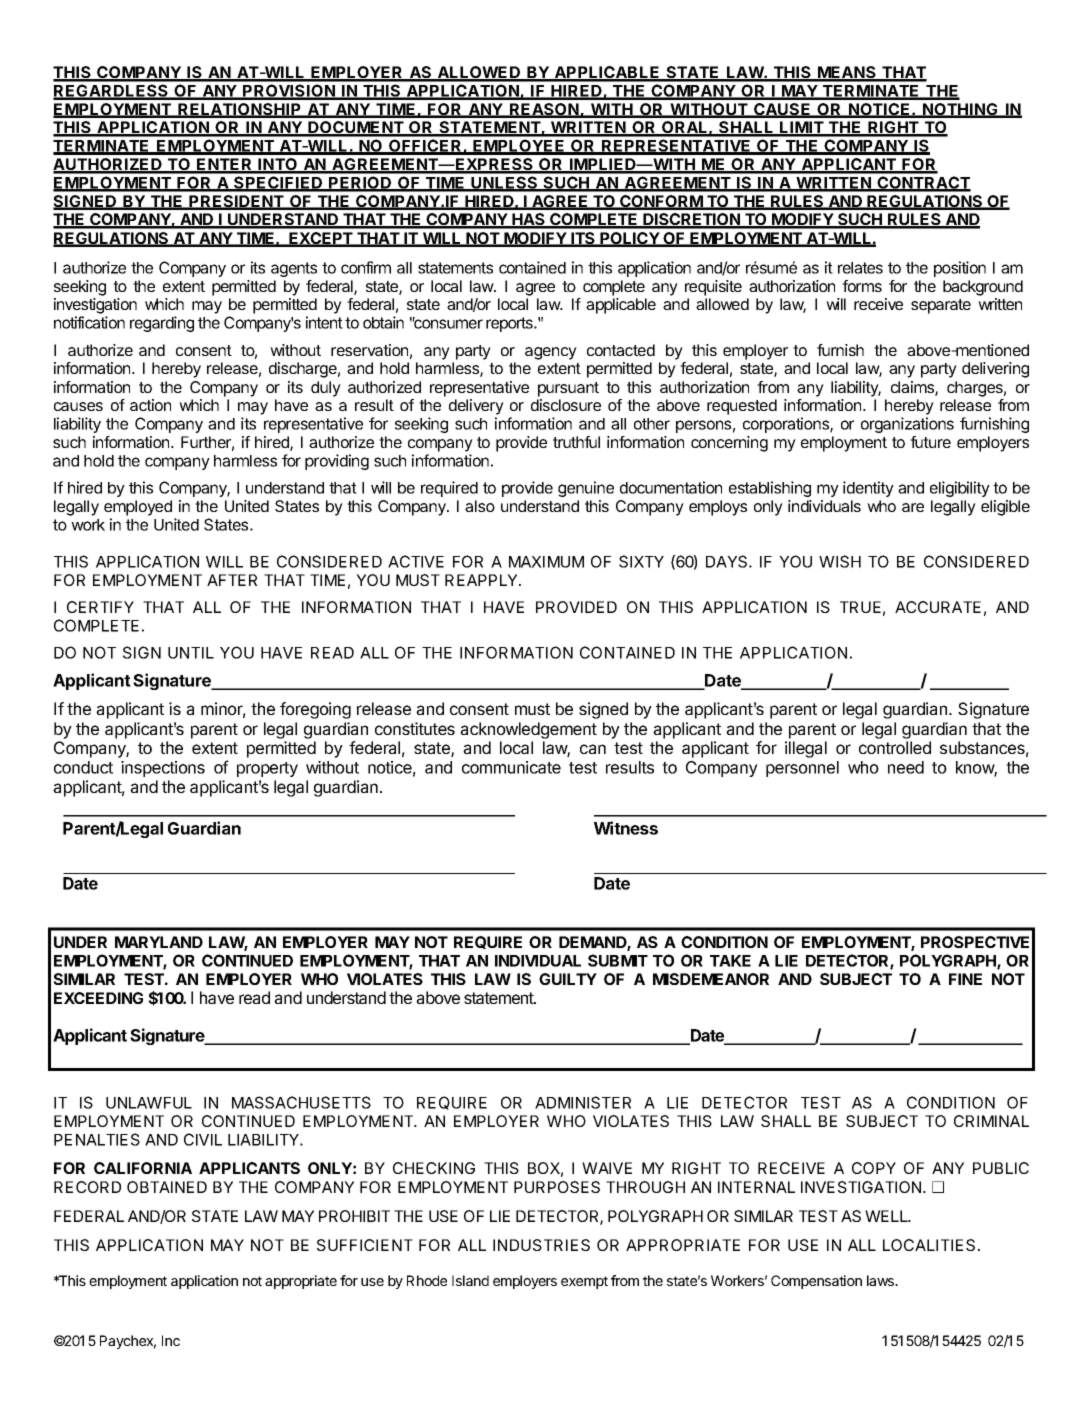  What do you see at coordinates (583, 1102) in the page?
I see `ADMINISTER` at bounding box center [583, 1102].
